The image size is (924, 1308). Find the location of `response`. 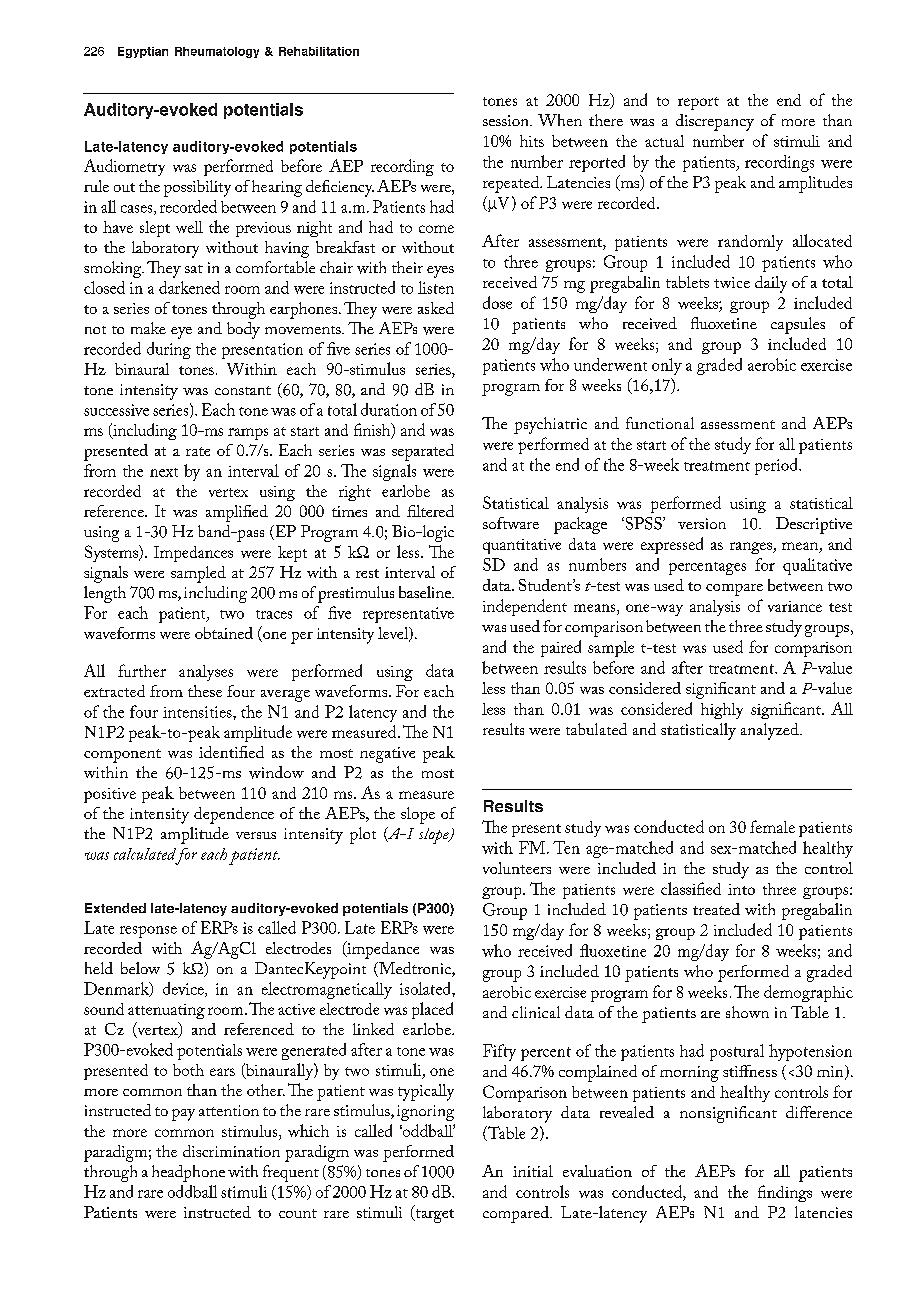

response is located at coordinates (148, 932).
